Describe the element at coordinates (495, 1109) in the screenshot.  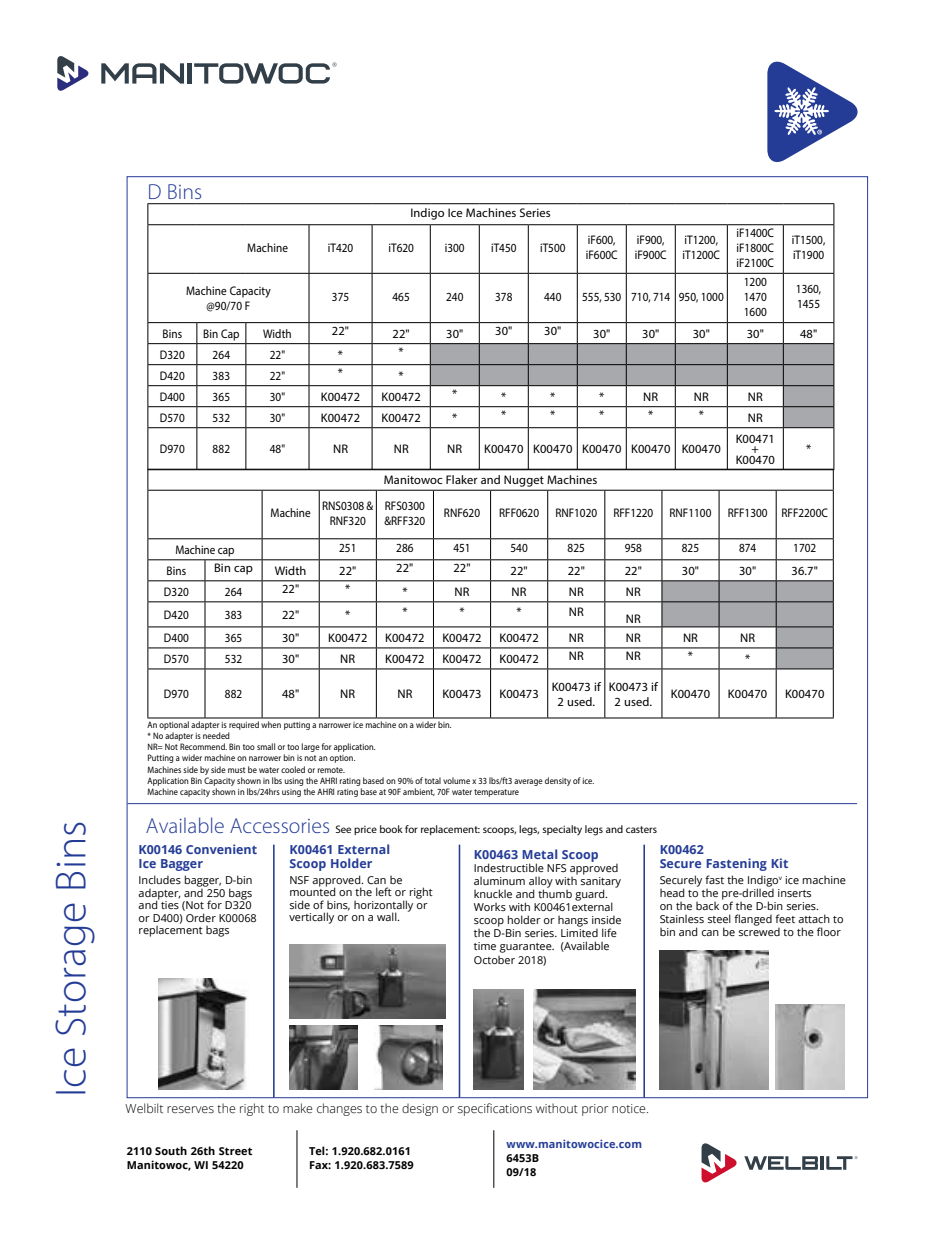
I see `specifications` at that location.
